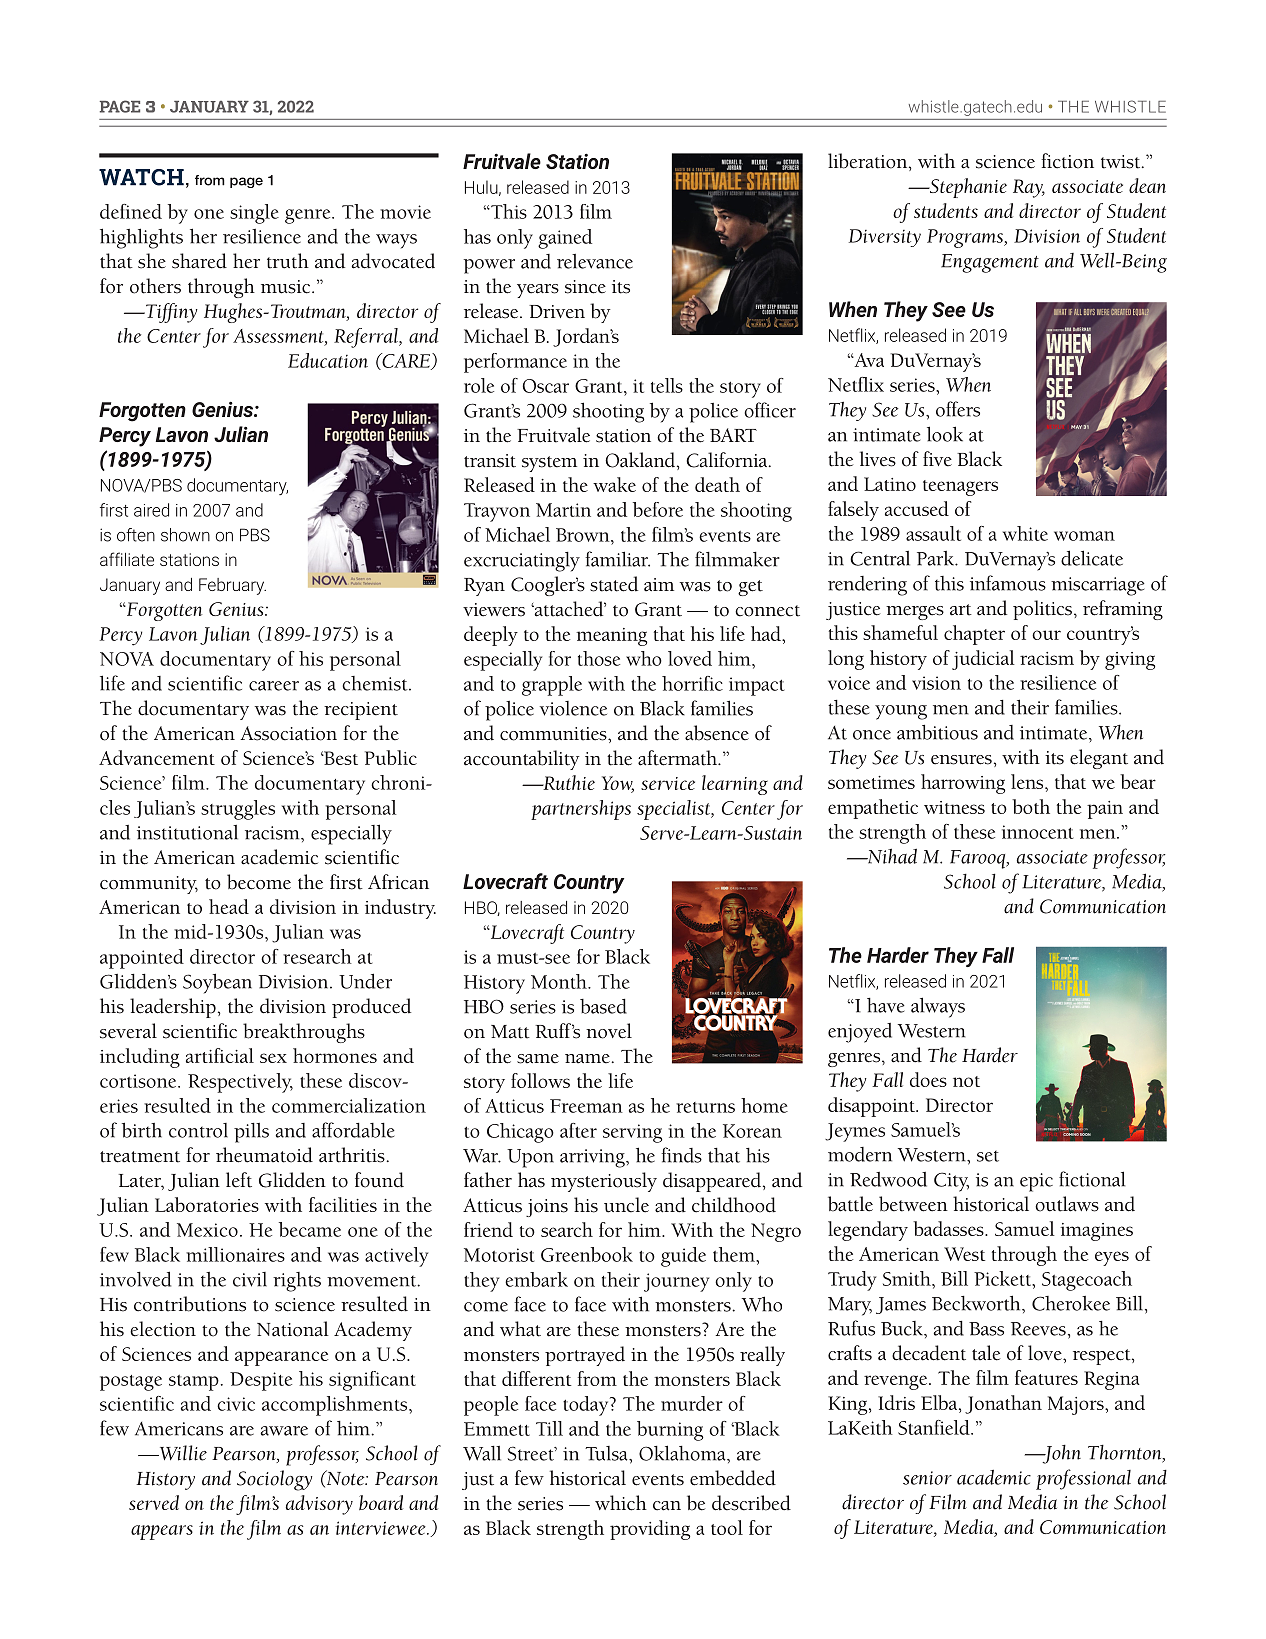 This page has width=1266, height=1639. What do you see at coordinates (587, 1059) in the page?
I see `name` at bounding box center [587, 1059].
